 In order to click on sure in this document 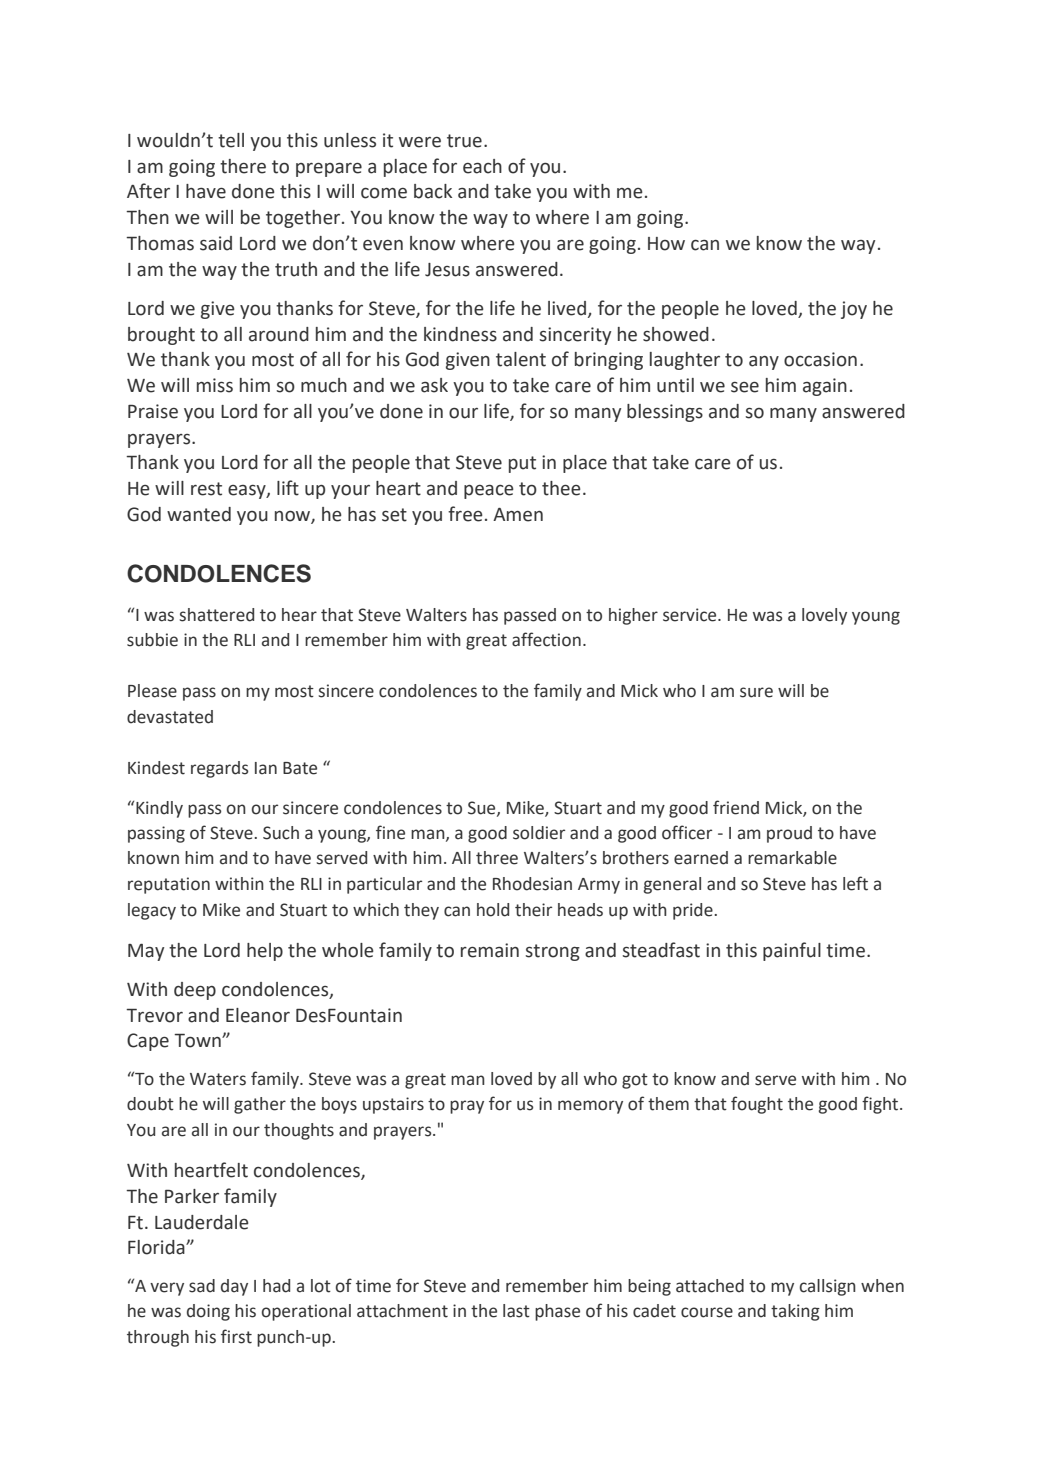, I will do `click(756, 692)`.
